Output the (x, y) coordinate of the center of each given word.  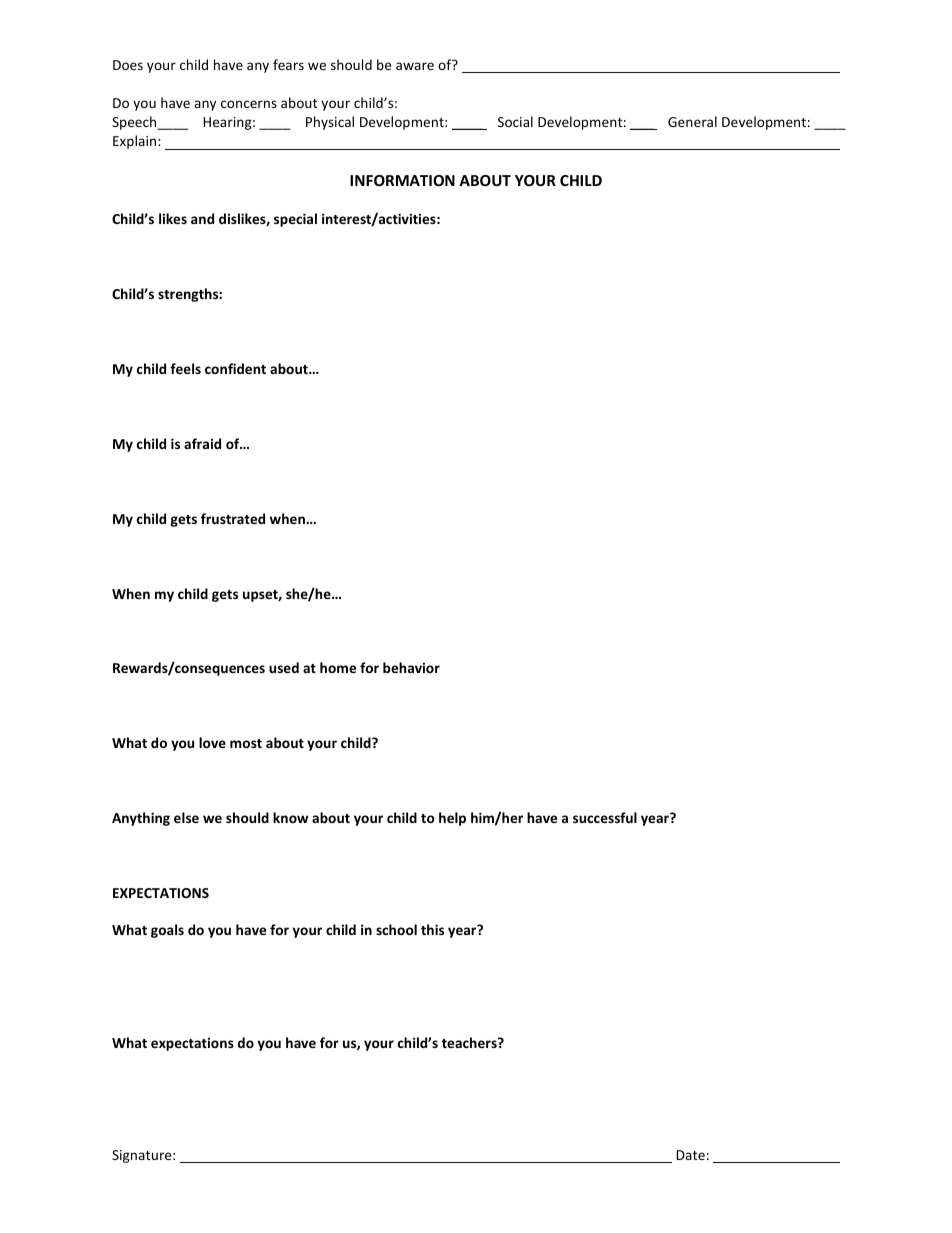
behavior (411, 667)
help (452, 819)
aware (415, 66)
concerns (249, 104)
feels (185, 368)
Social (515, 121)
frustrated (233, 518)
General (692, 121)
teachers (470, 1042)
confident (235, 368)
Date (690, 1155)
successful (605, 817)
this (432, 929)
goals (167, 931)
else (186, 817)
